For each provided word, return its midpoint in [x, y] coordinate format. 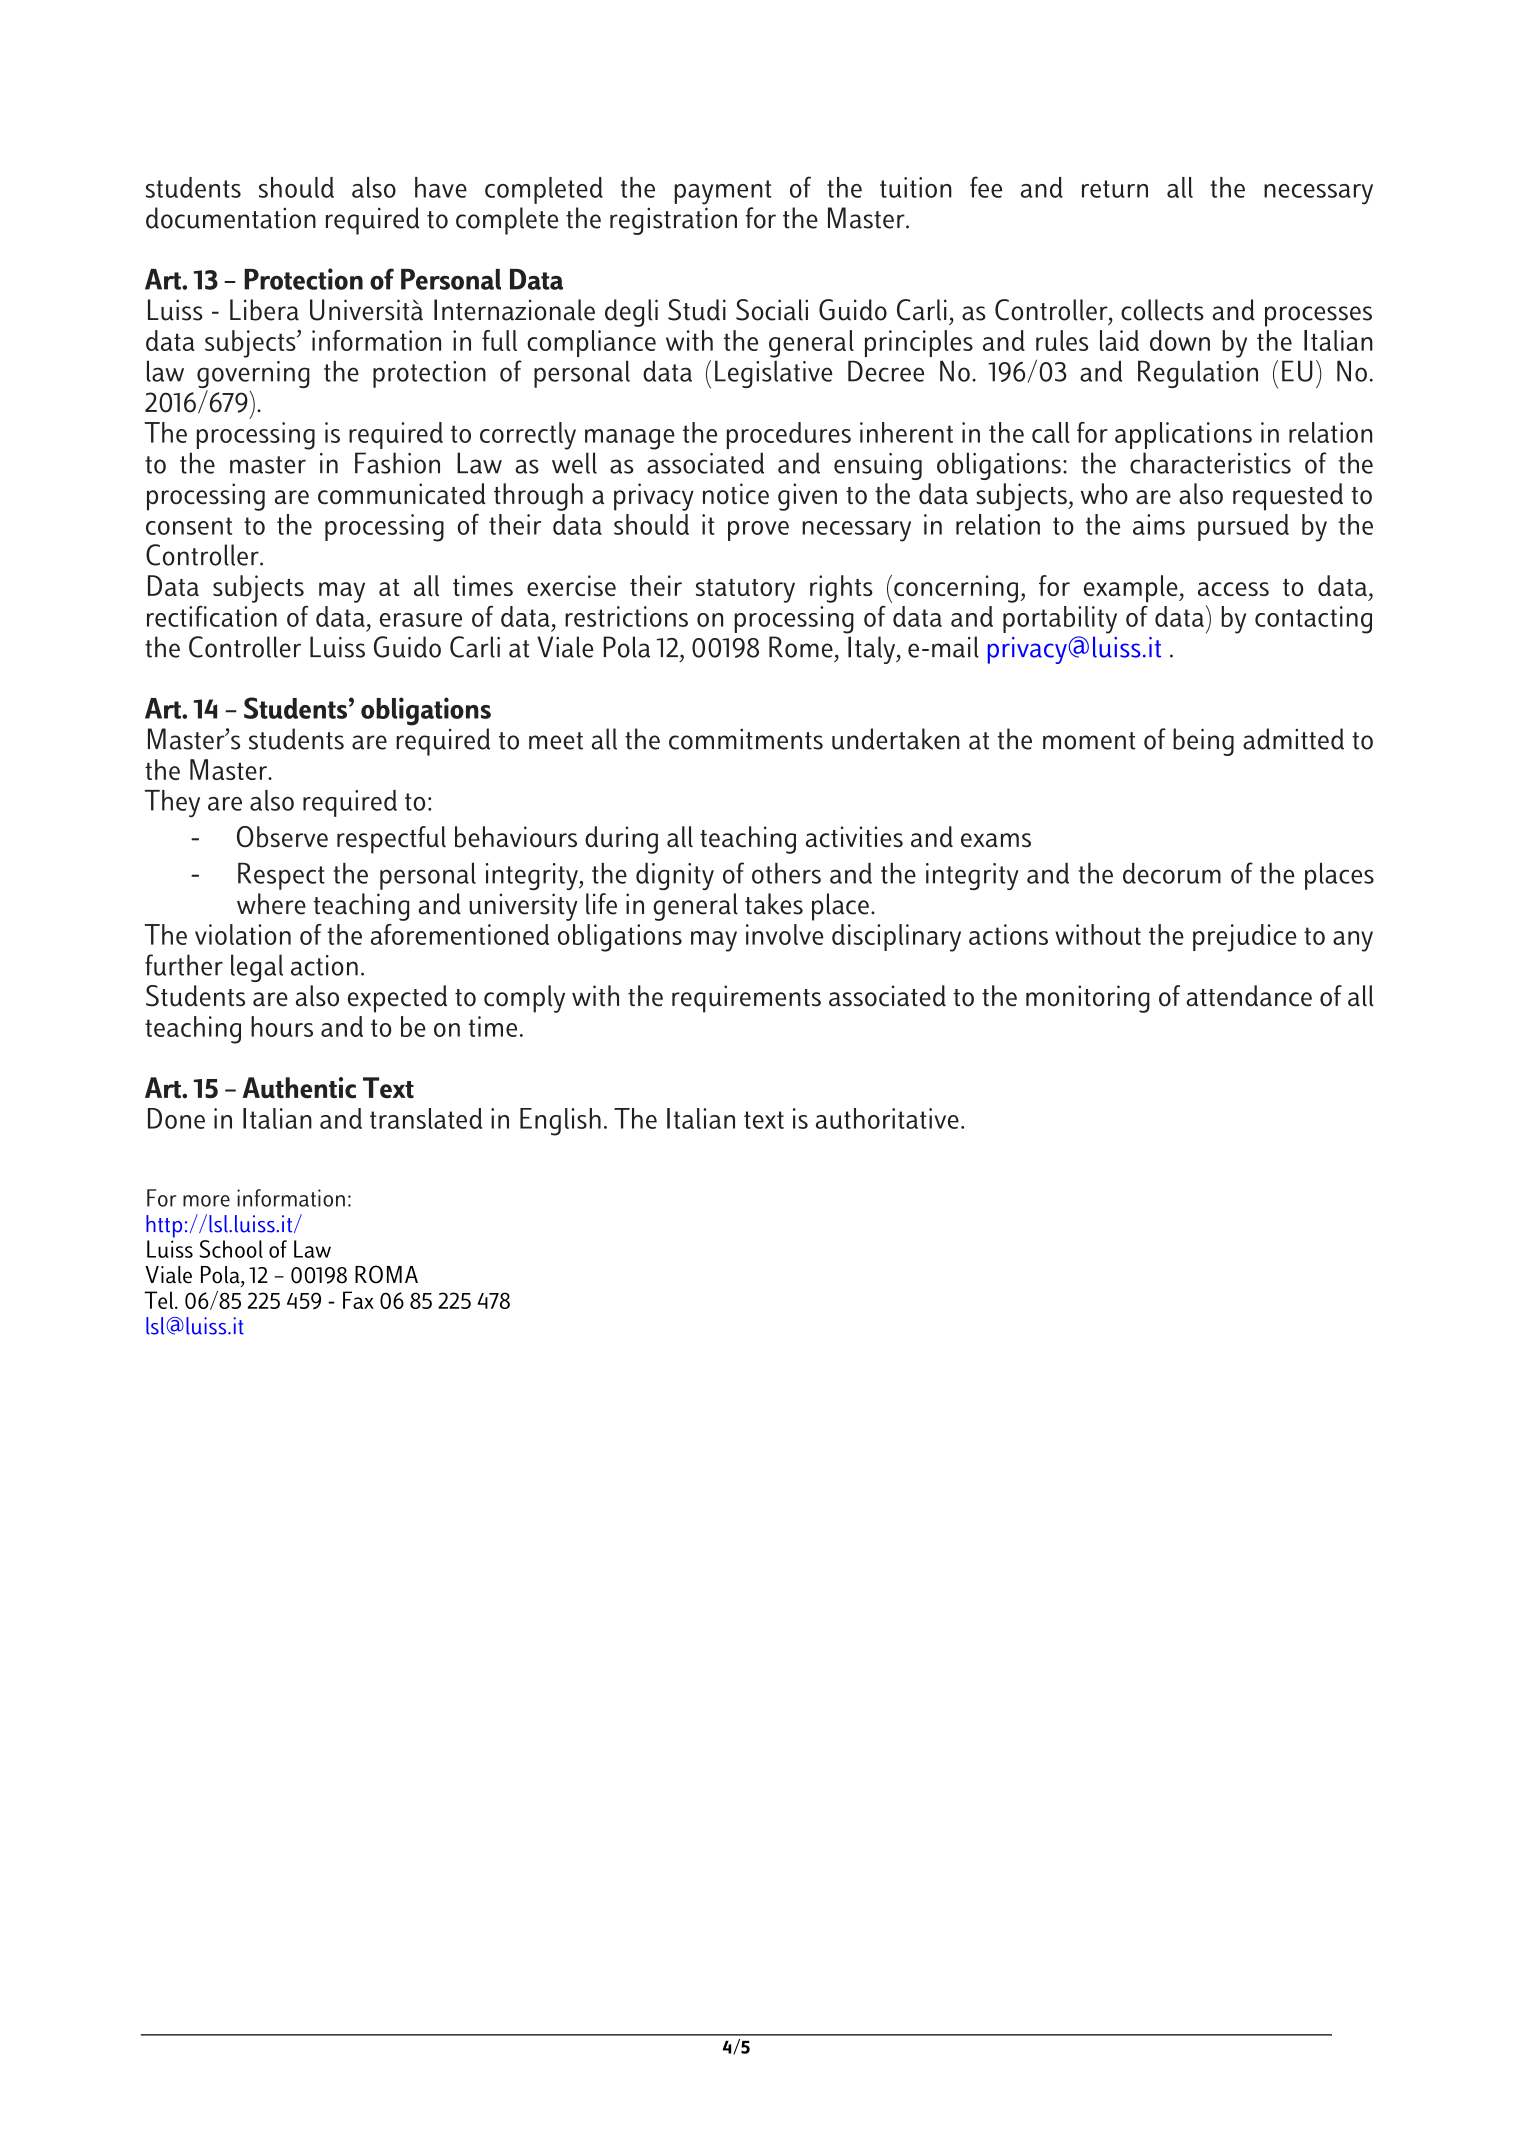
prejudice [1245, 938]
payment [723, 192]
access [1233, 589]
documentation [231, 218]
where [271, 904]
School [231, 1249]
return [1115, 189]
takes [774, 904]
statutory [745, 591]
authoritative [887, 1118]
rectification [212, 616]
